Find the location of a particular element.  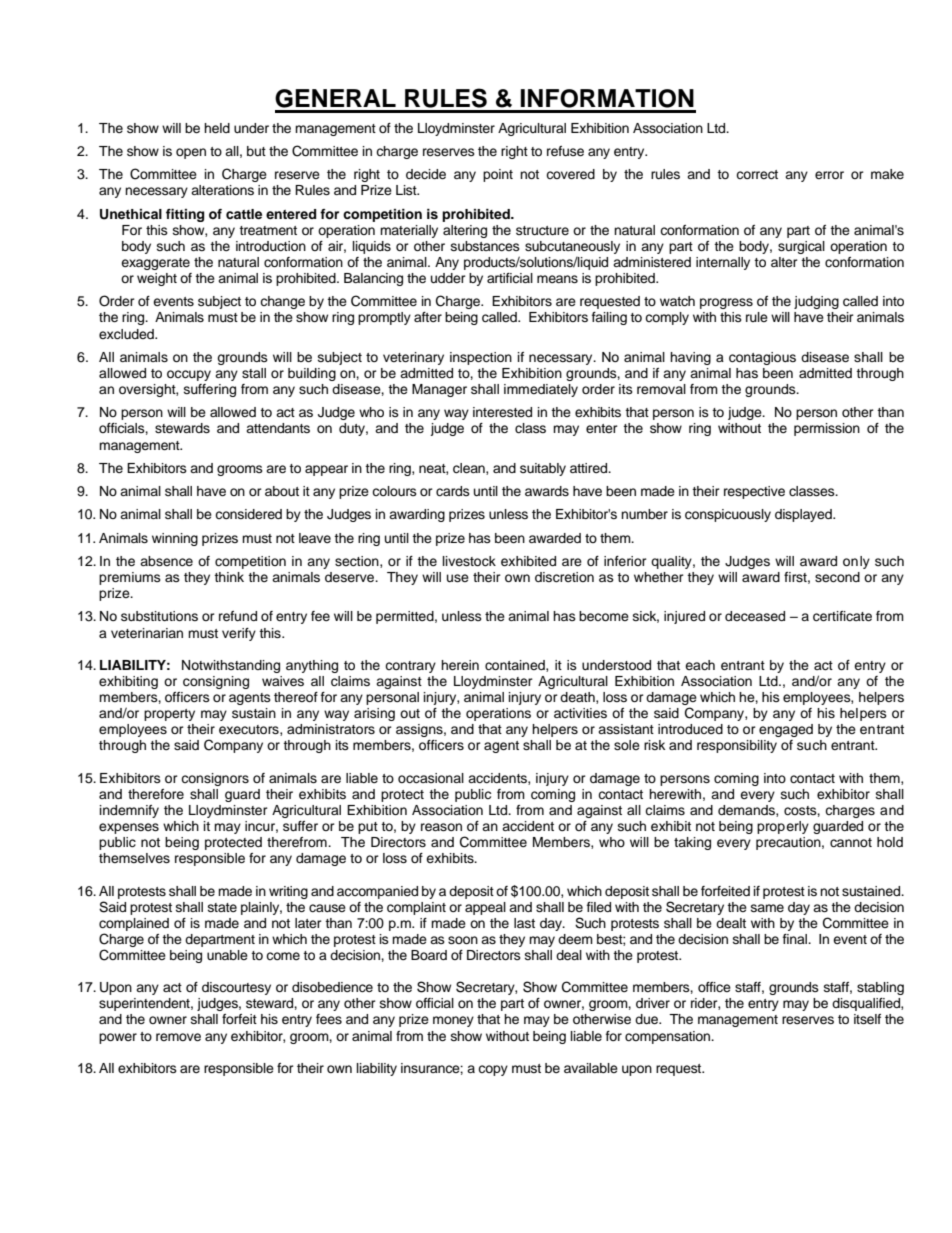

properly is located at coordinates (783, 827).
